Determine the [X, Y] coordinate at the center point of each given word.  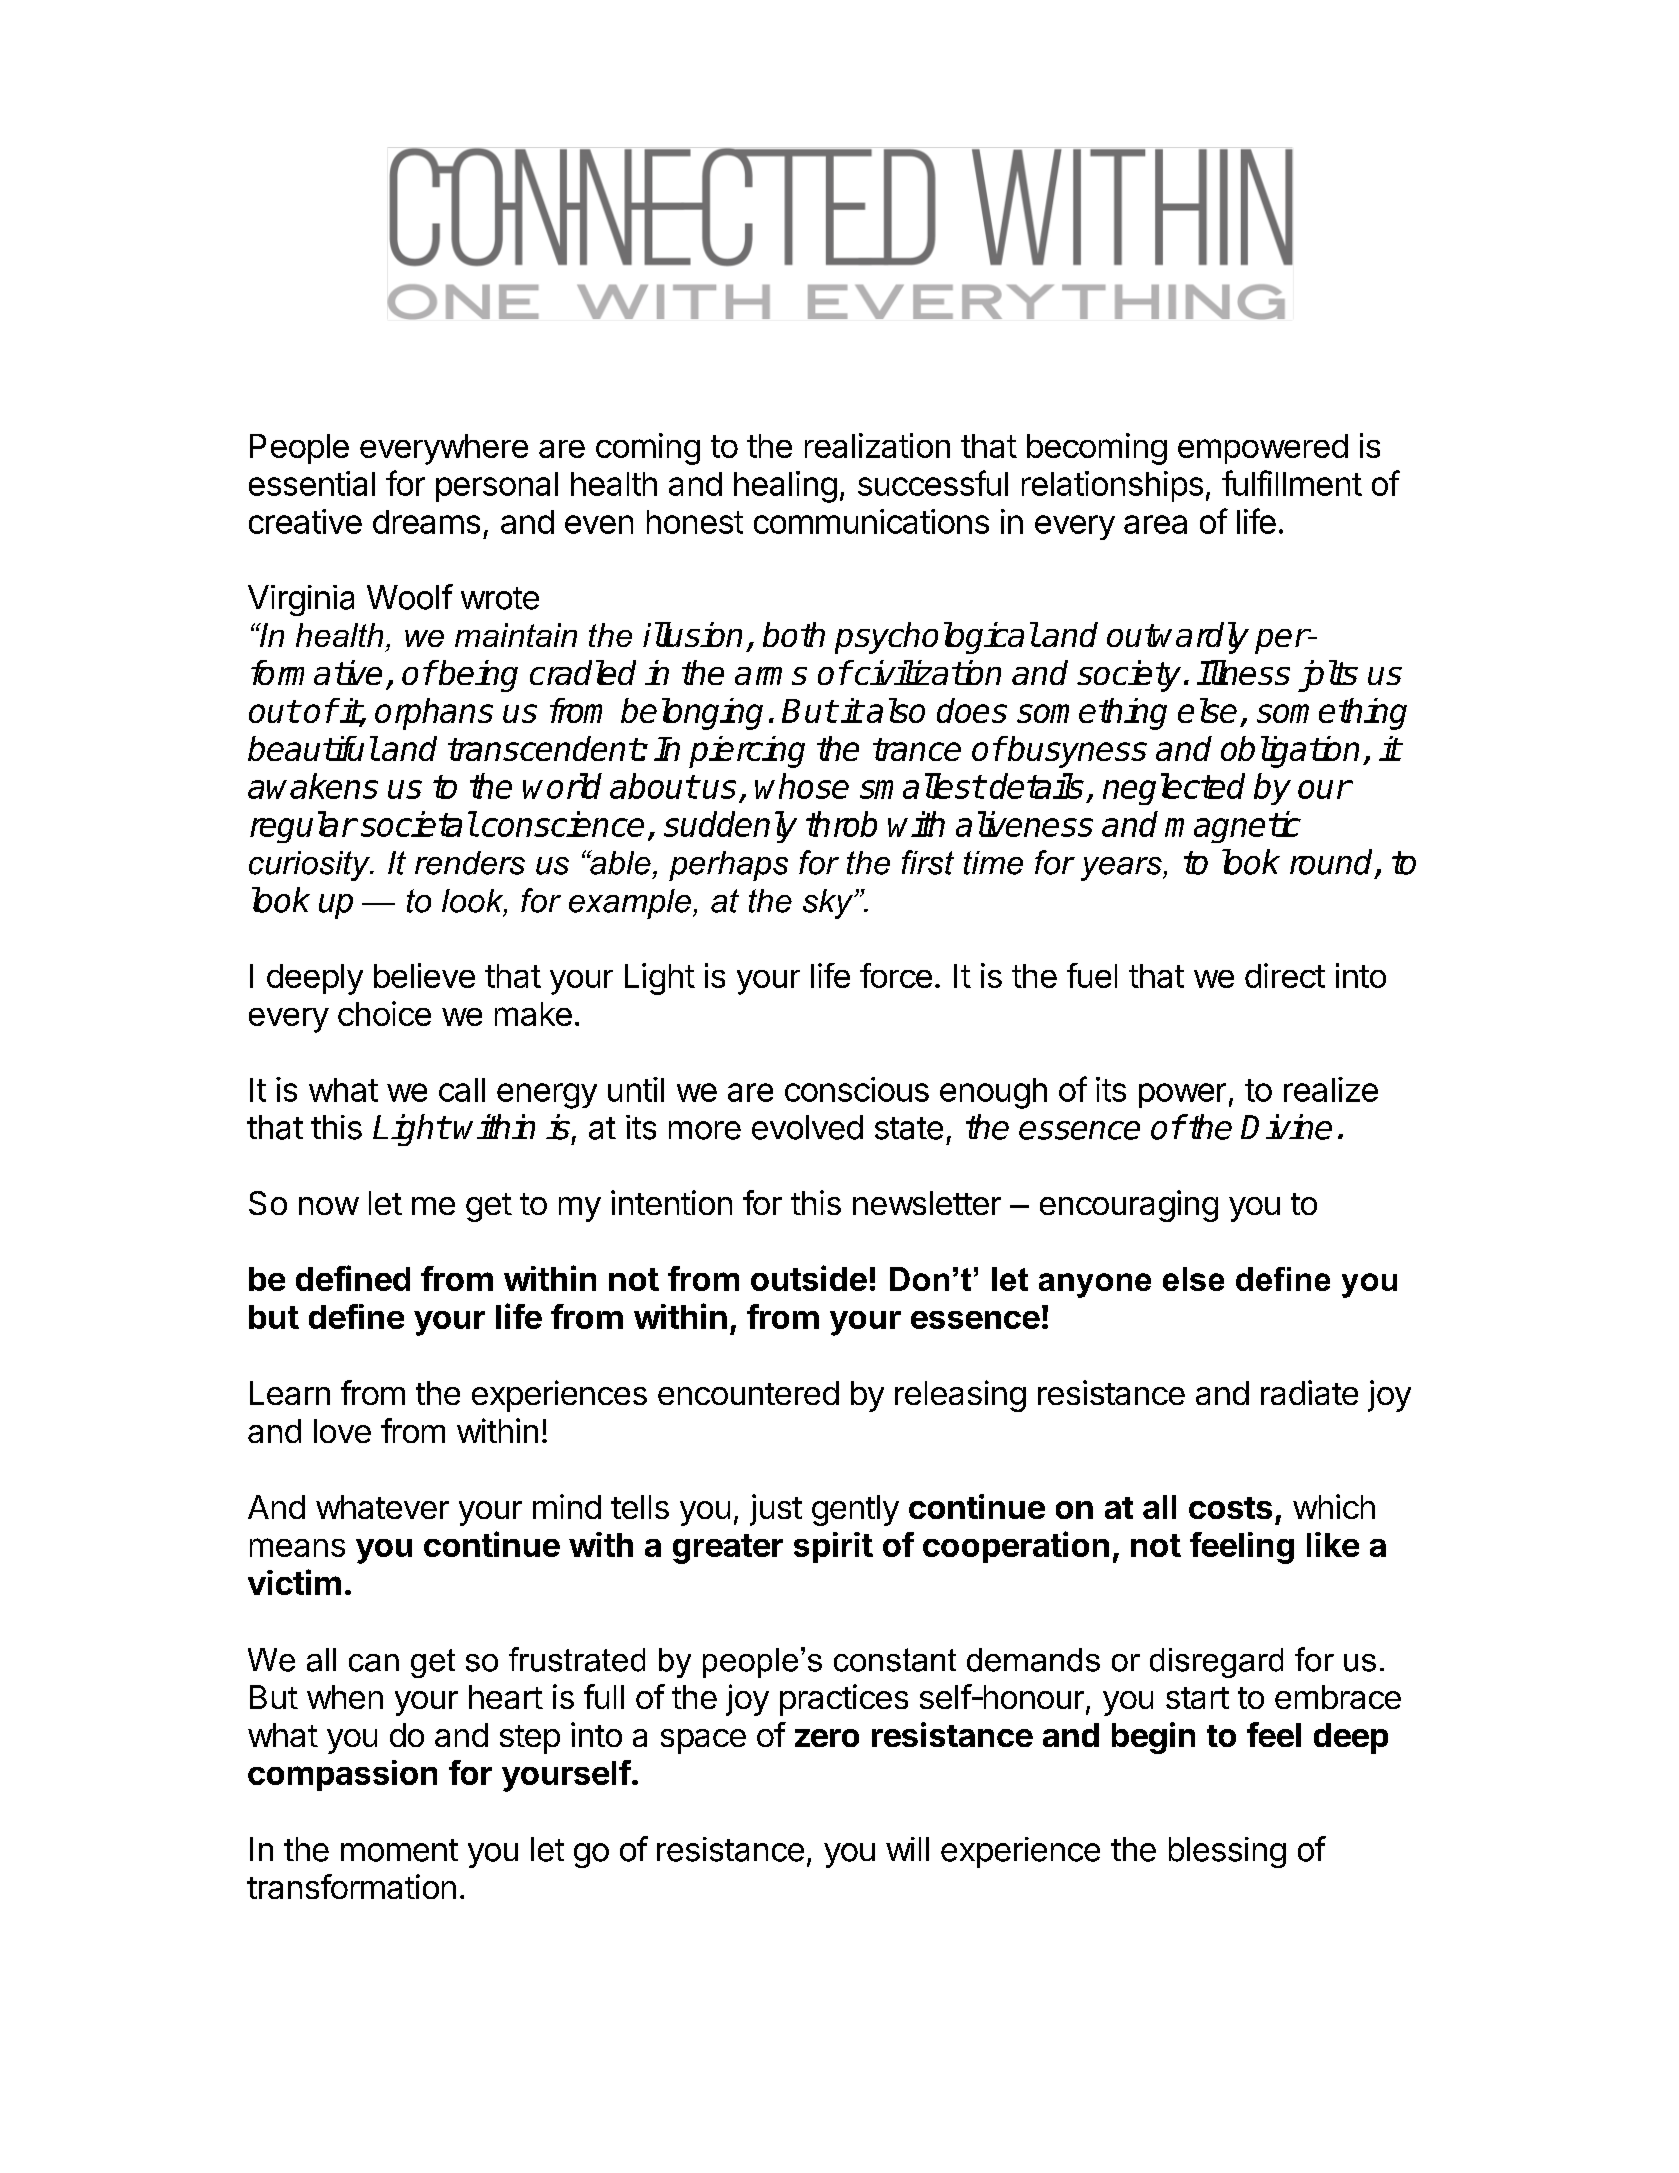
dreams [426, 522]
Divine [1286, 1127]
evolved [807, 1127]
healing [785, 487]
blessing [1227, 1852]
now [329, 1206]
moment [399, 1850]
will [907, 1849]
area [1155, 524]
